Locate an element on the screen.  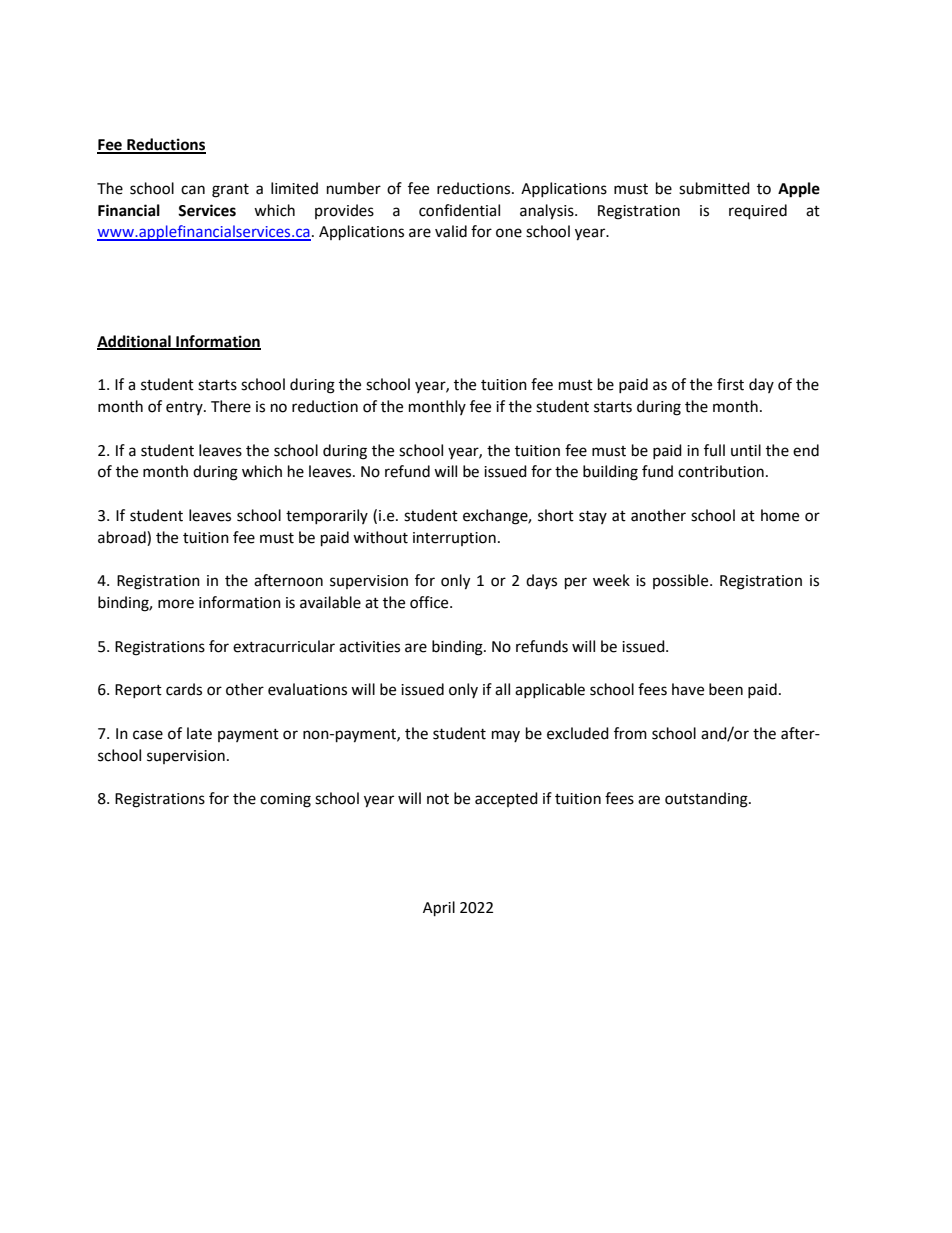
coming is located at coordinates (285, 800).
